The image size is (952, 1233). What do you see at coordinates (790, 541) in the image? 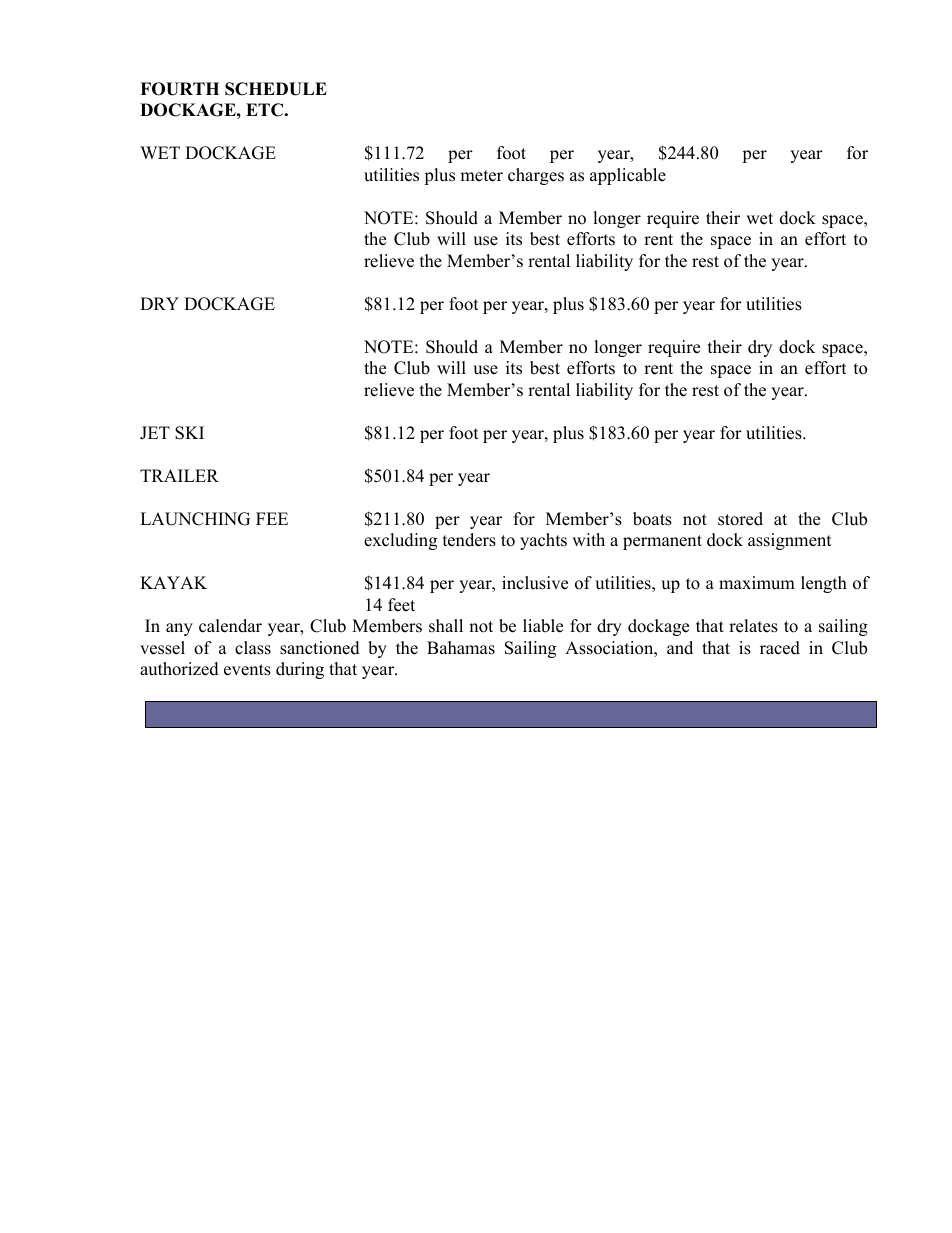
I see `assignment` at bounding box center [790, 541].
